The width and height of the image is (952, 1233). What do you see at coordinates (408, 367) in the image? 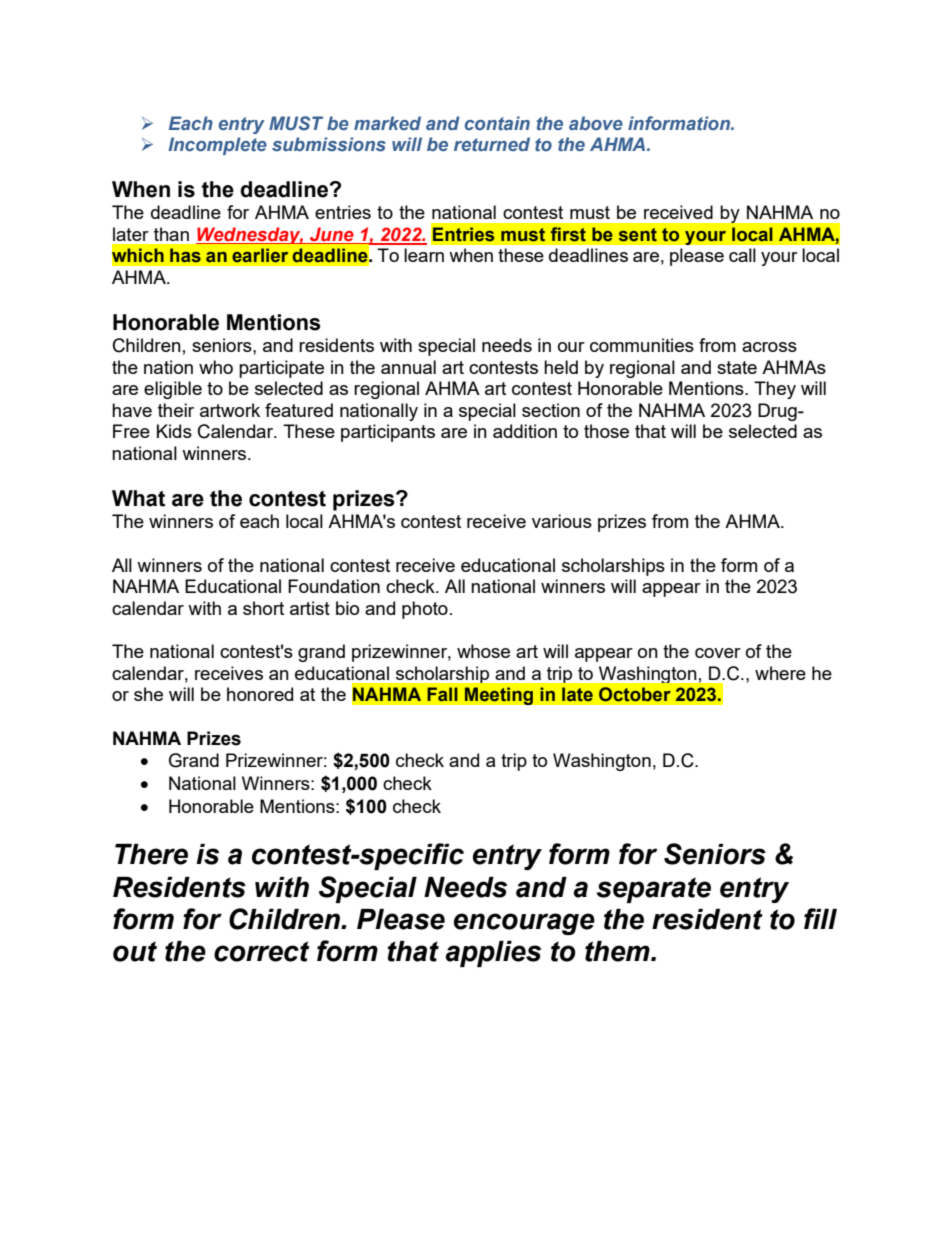
I see `annual` at bounding box center [408, 367].
